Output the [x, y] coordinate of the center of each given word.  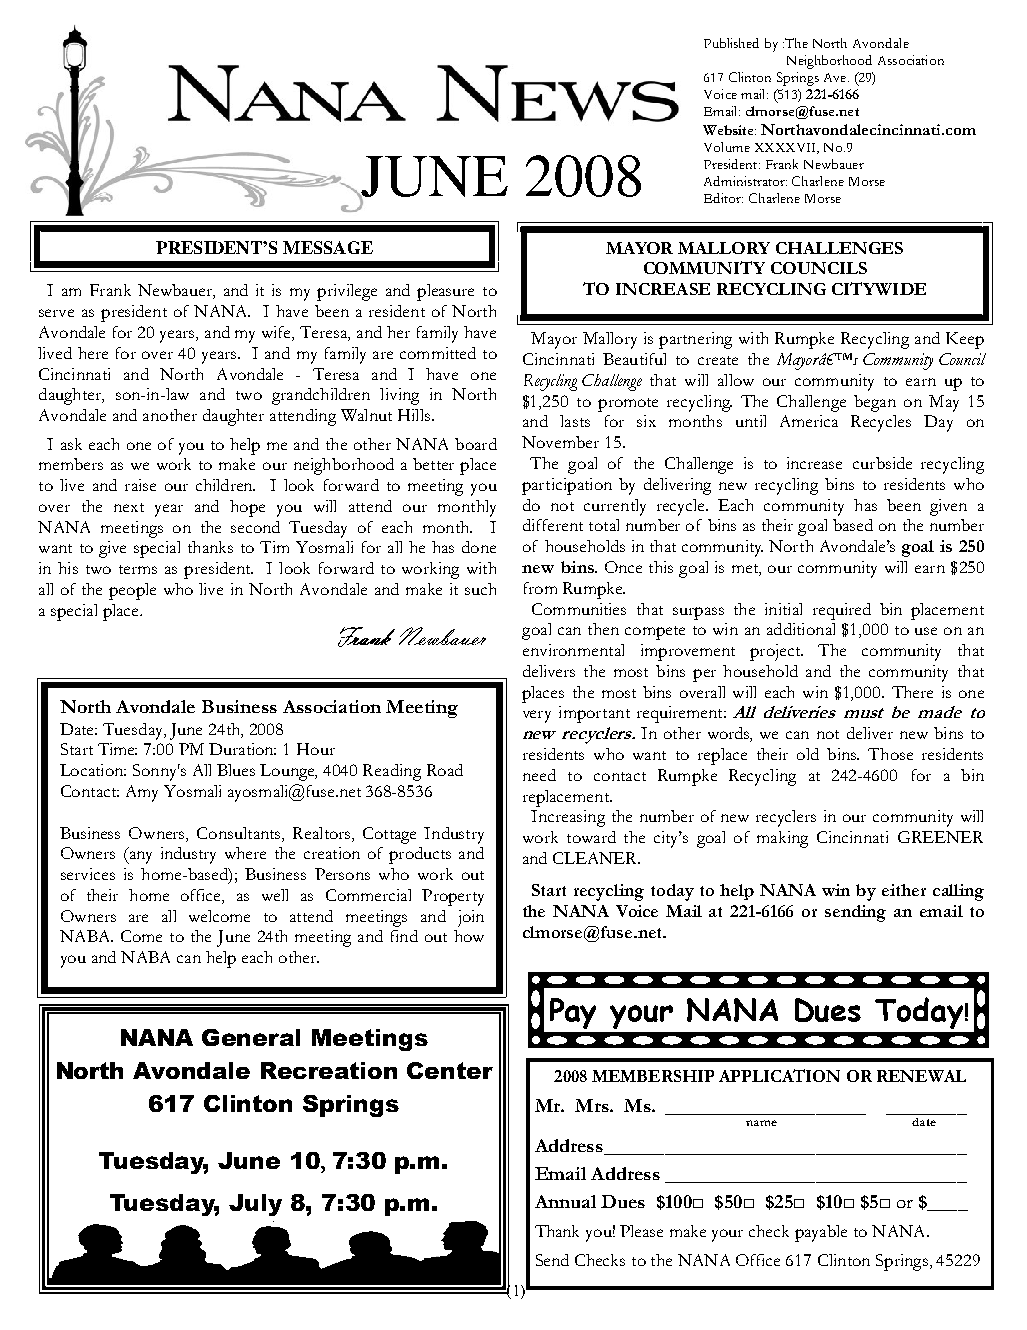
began [875, 403]
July [255, 1205]
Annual [565, 1201]
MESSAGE [328, 247]
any [139, 857]
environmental [573, 650]
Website [729, 130]
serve [56, 313]
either [904, 890]
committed [438, 353]
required [842, 611]
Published [731, 43]
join [471, 918]
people [132, 591]
